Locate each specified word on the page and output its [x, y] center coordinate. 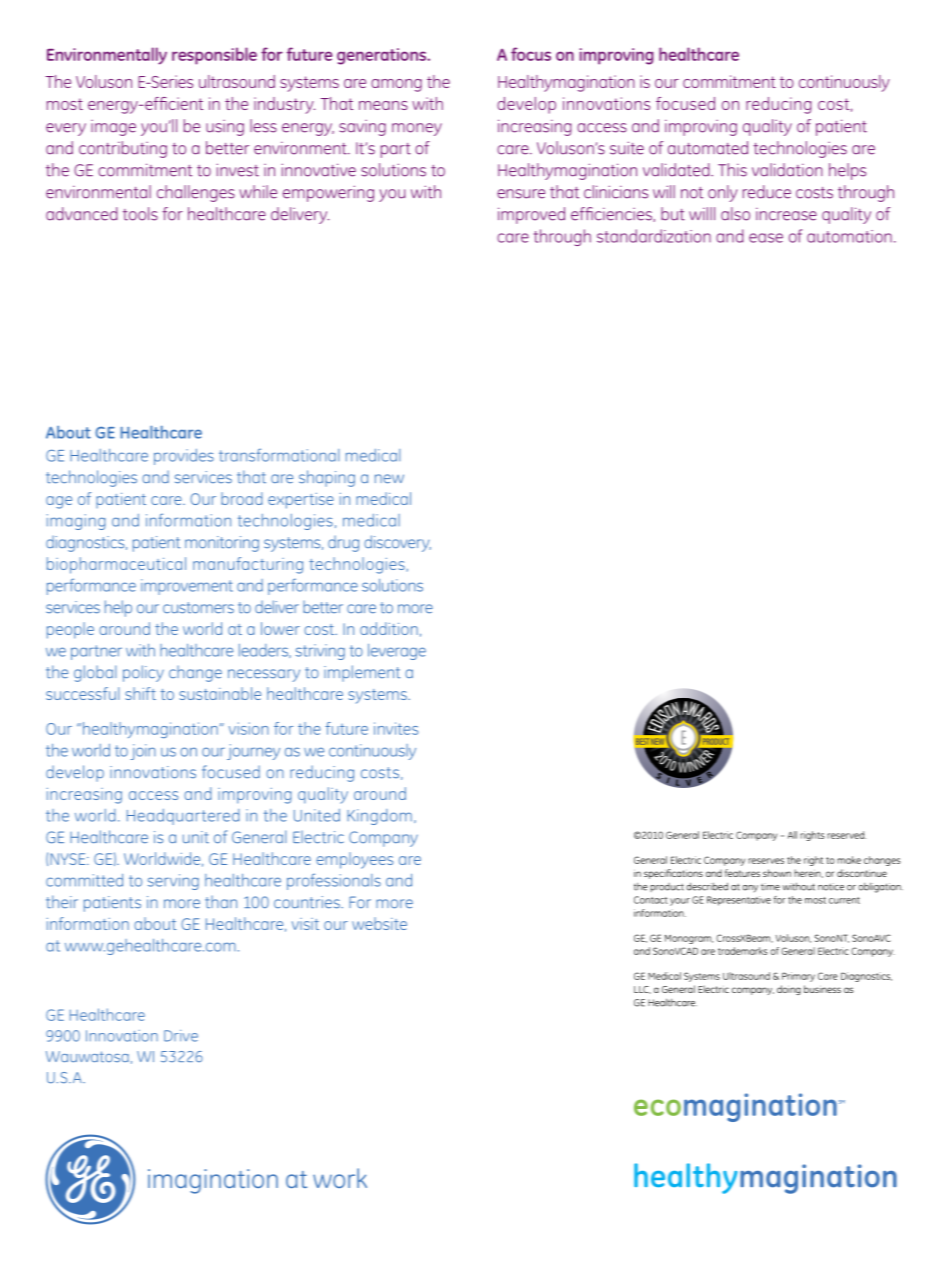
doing [789, 990]
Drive [181, 1036]
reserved [846, 835]
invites [396, 728]
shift [140, 693]
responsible [214, 56]
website [379, 923]
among [396, 85]
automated [708, 148]
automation [849, 236]
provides [184, 457]
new [389, 479]
